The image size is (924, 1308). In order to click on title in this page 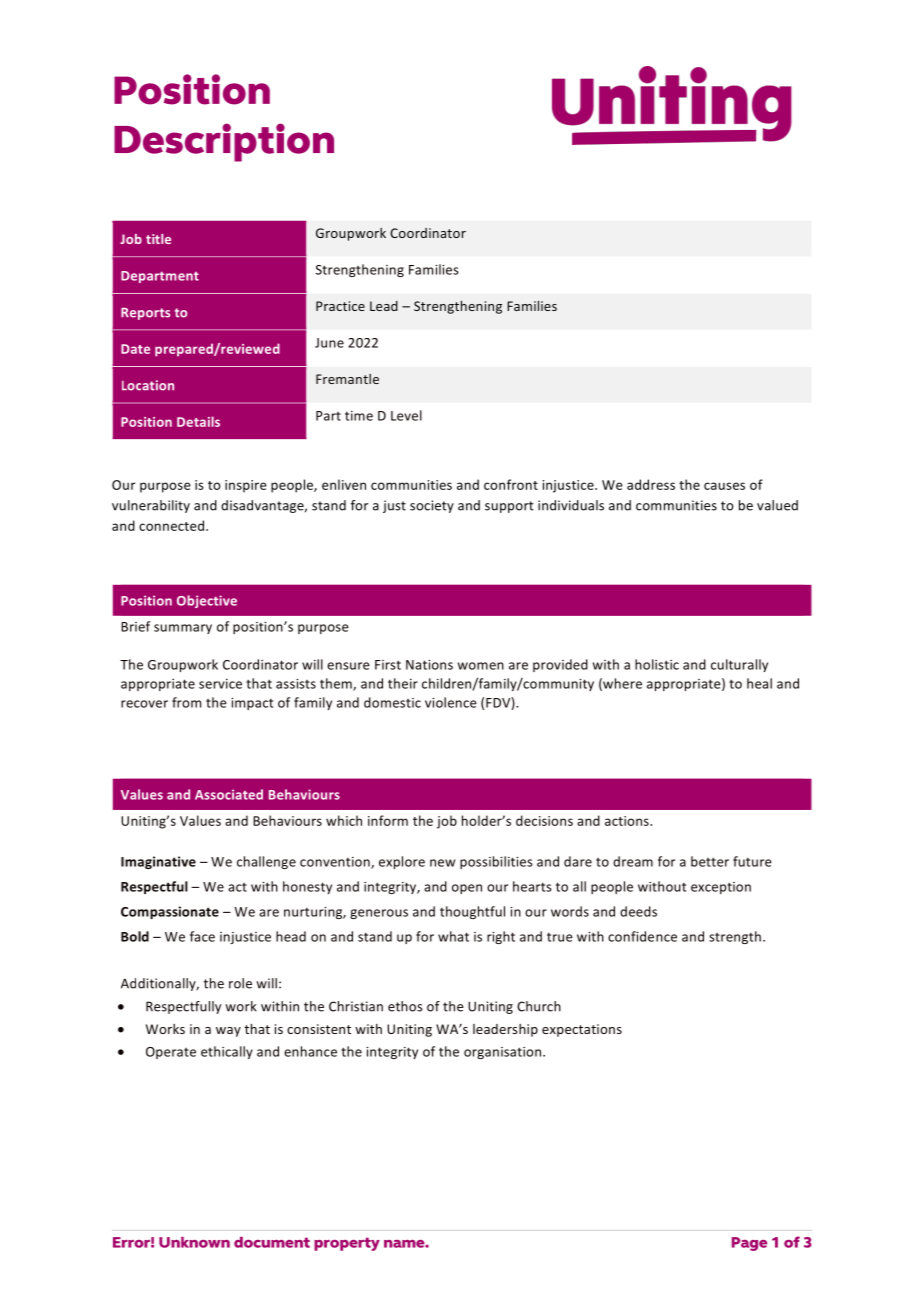, I will do `click(158, 239)`.
